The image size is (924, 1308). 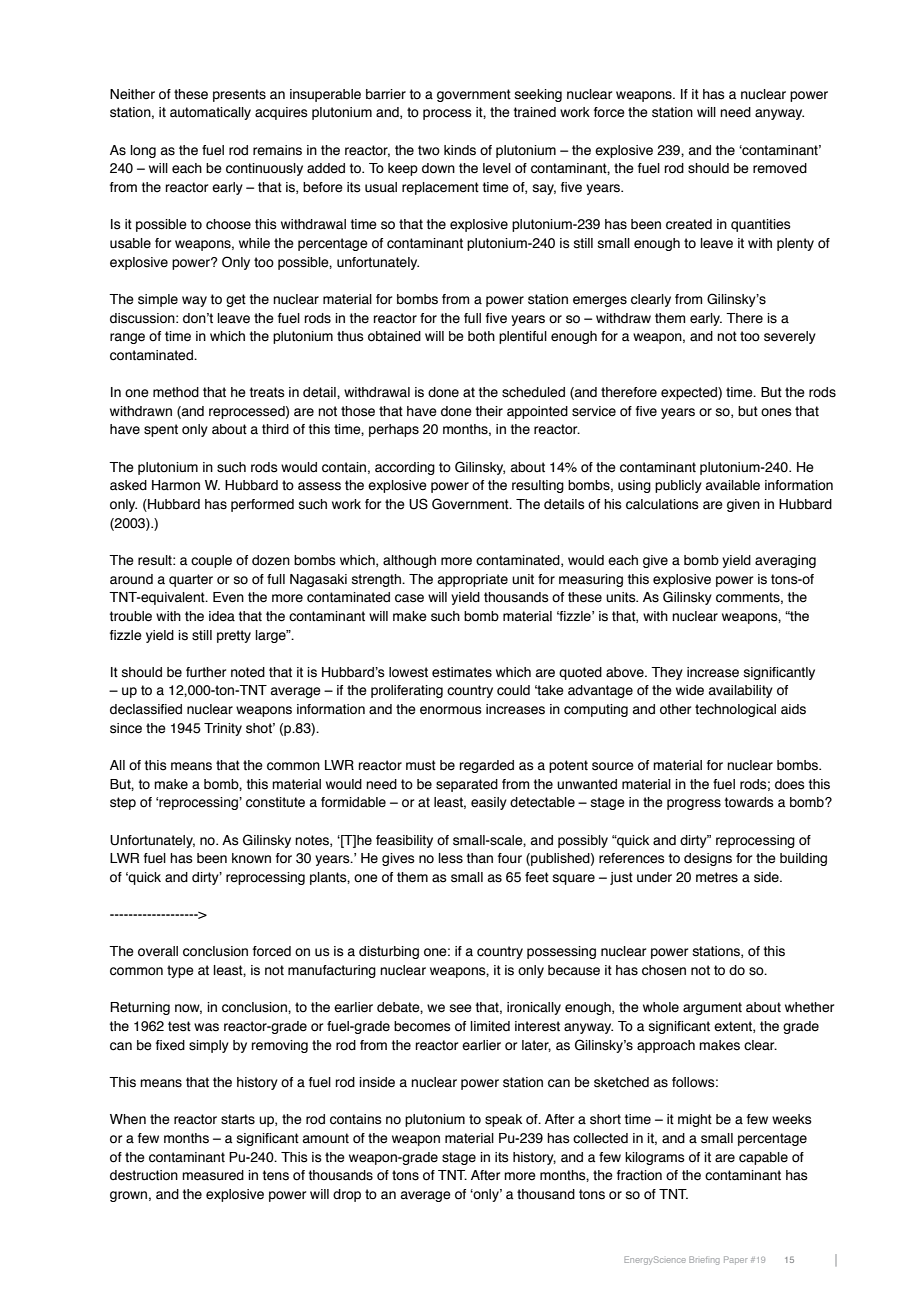 I want to click on estimates, so click(x=462, y=672).
